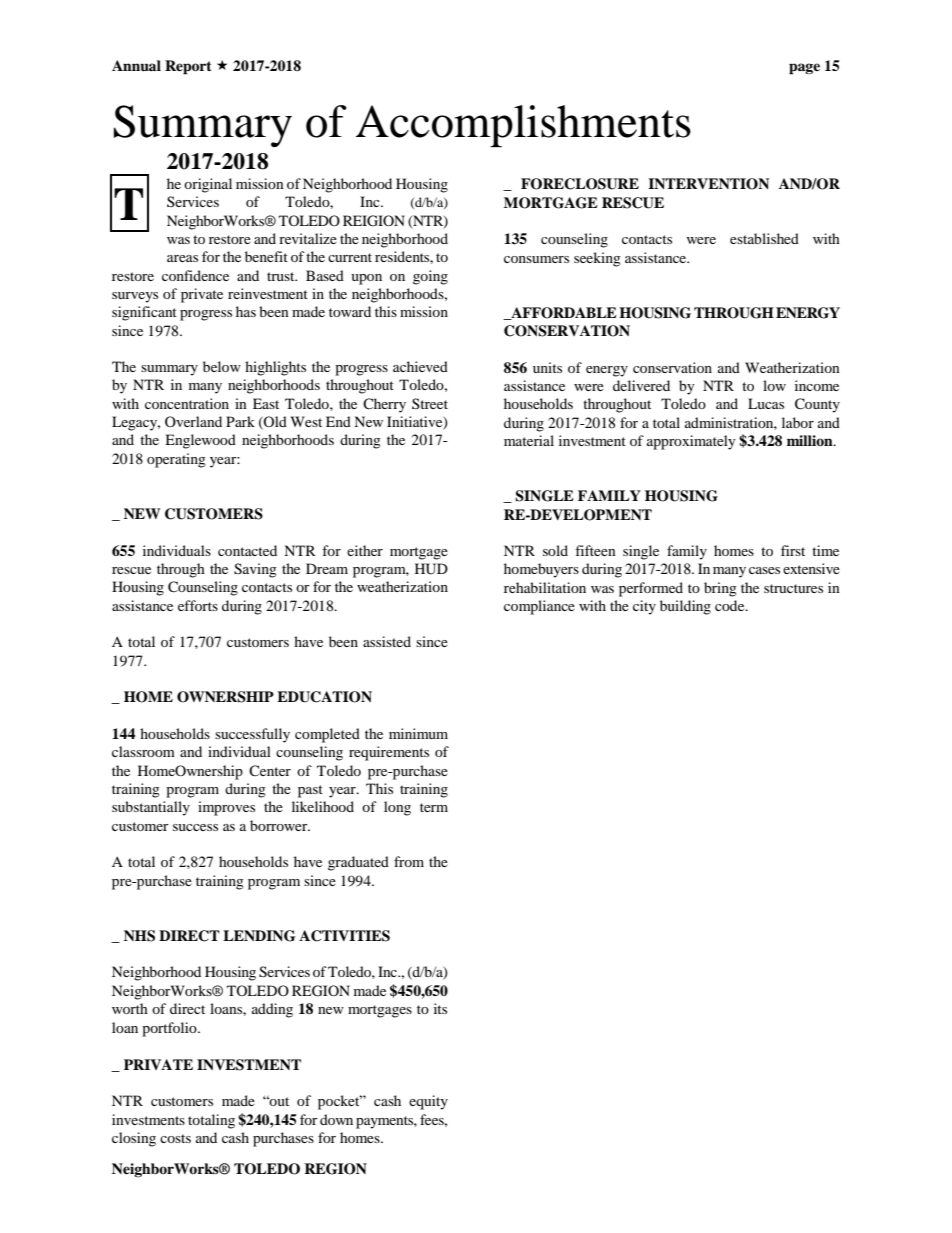 The width and height of the screenshot is (952, 1233). I want to click on efforts, so click(198, 605).
